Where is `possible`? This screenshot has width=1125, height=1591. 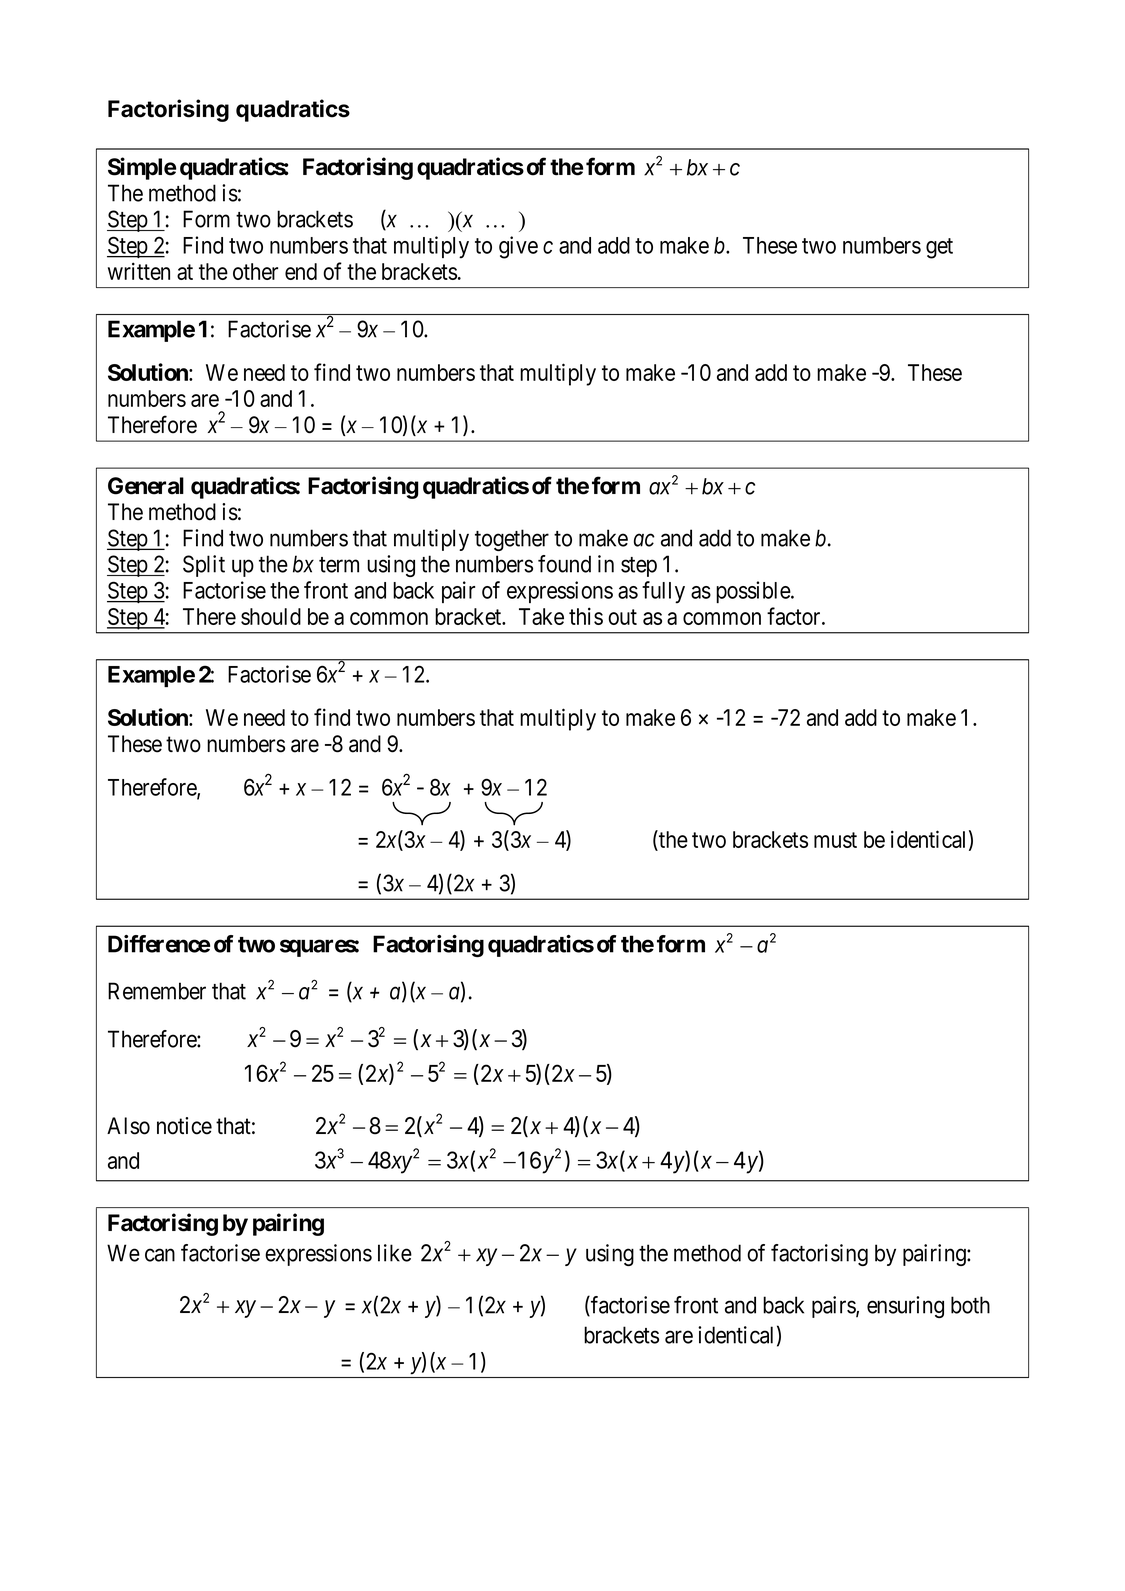 possible is located at coordinates (754, 592).
